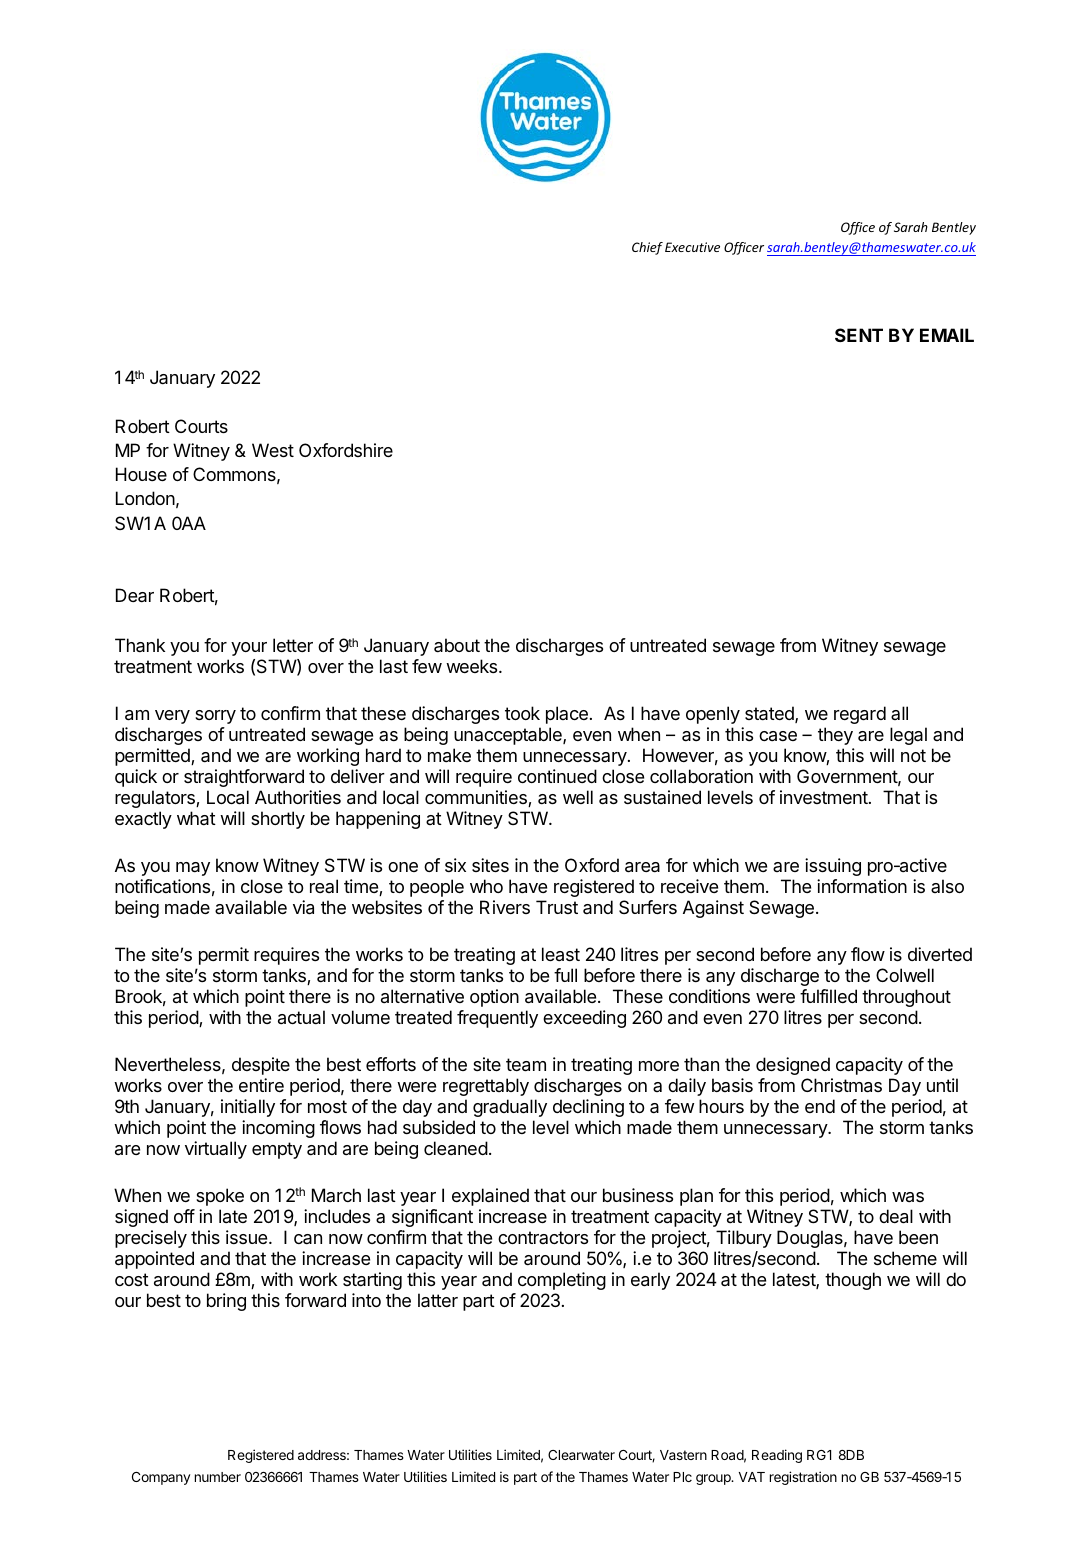 The image size is (1090, 1543). What do you see at coordinates (261, 1066) in the image?
I see `despite` at bounding box center [261, 1066].
